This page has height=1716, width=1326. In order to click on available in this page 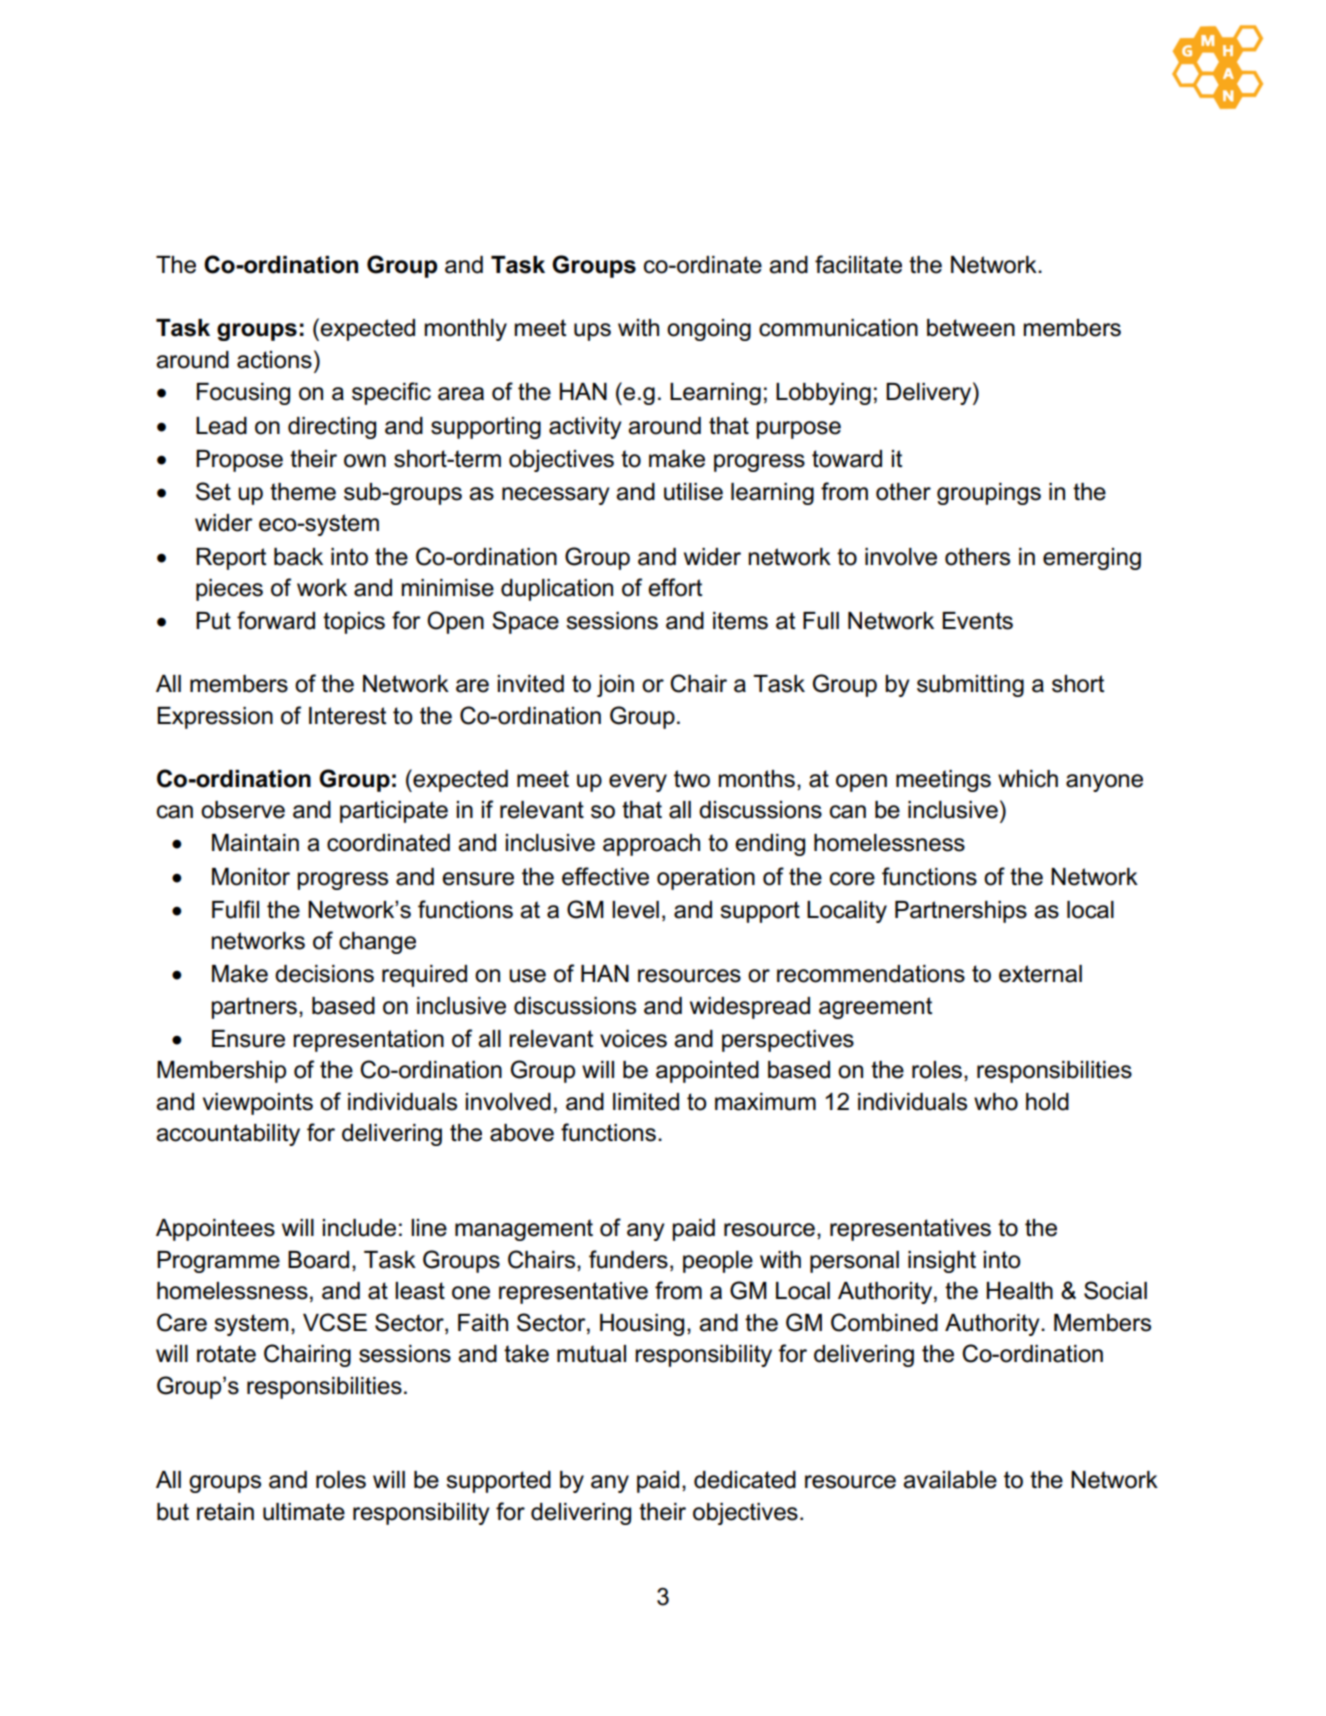, I will do `click(950, 1480)`.
